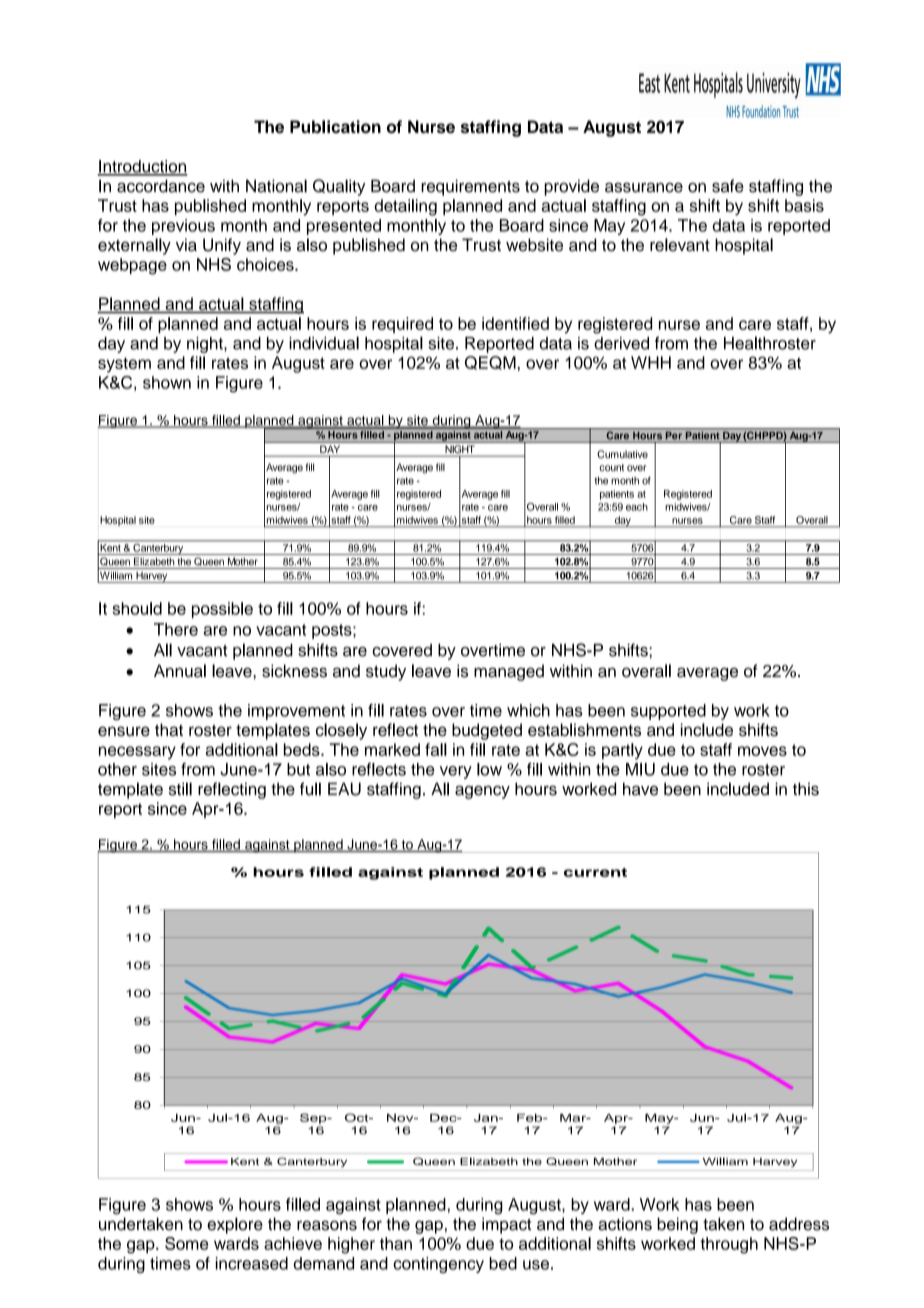 The width and height of the page is (924, 1308). What do you see at coordinates (186, 1243) in the page?
I see `Some` at bounding box center [186, 1243].
